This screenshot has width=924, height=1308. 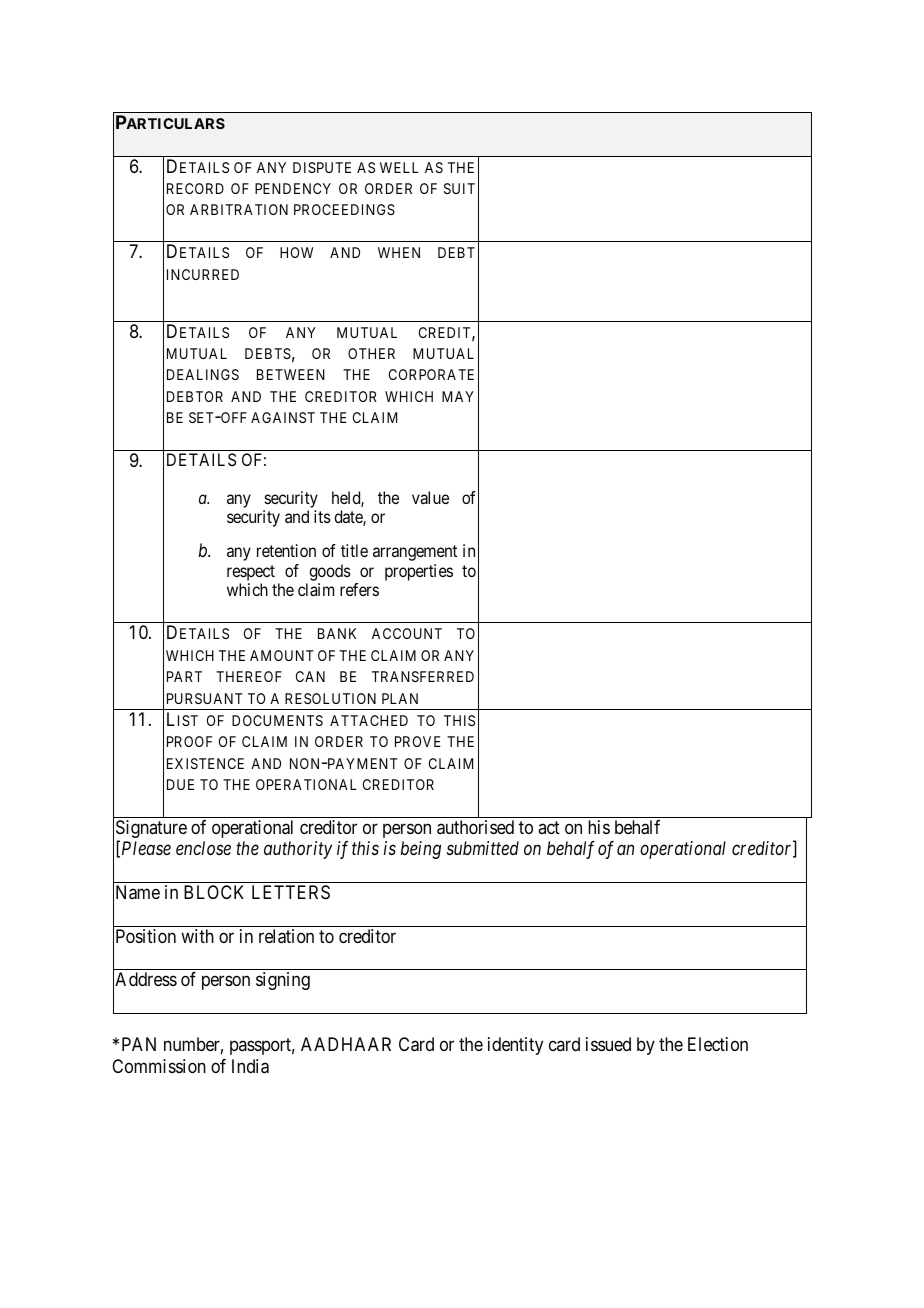 What do you see at coordinates (515, 1046) in the screenshot?
I see `identity` at bounding box center [515, 1046].
